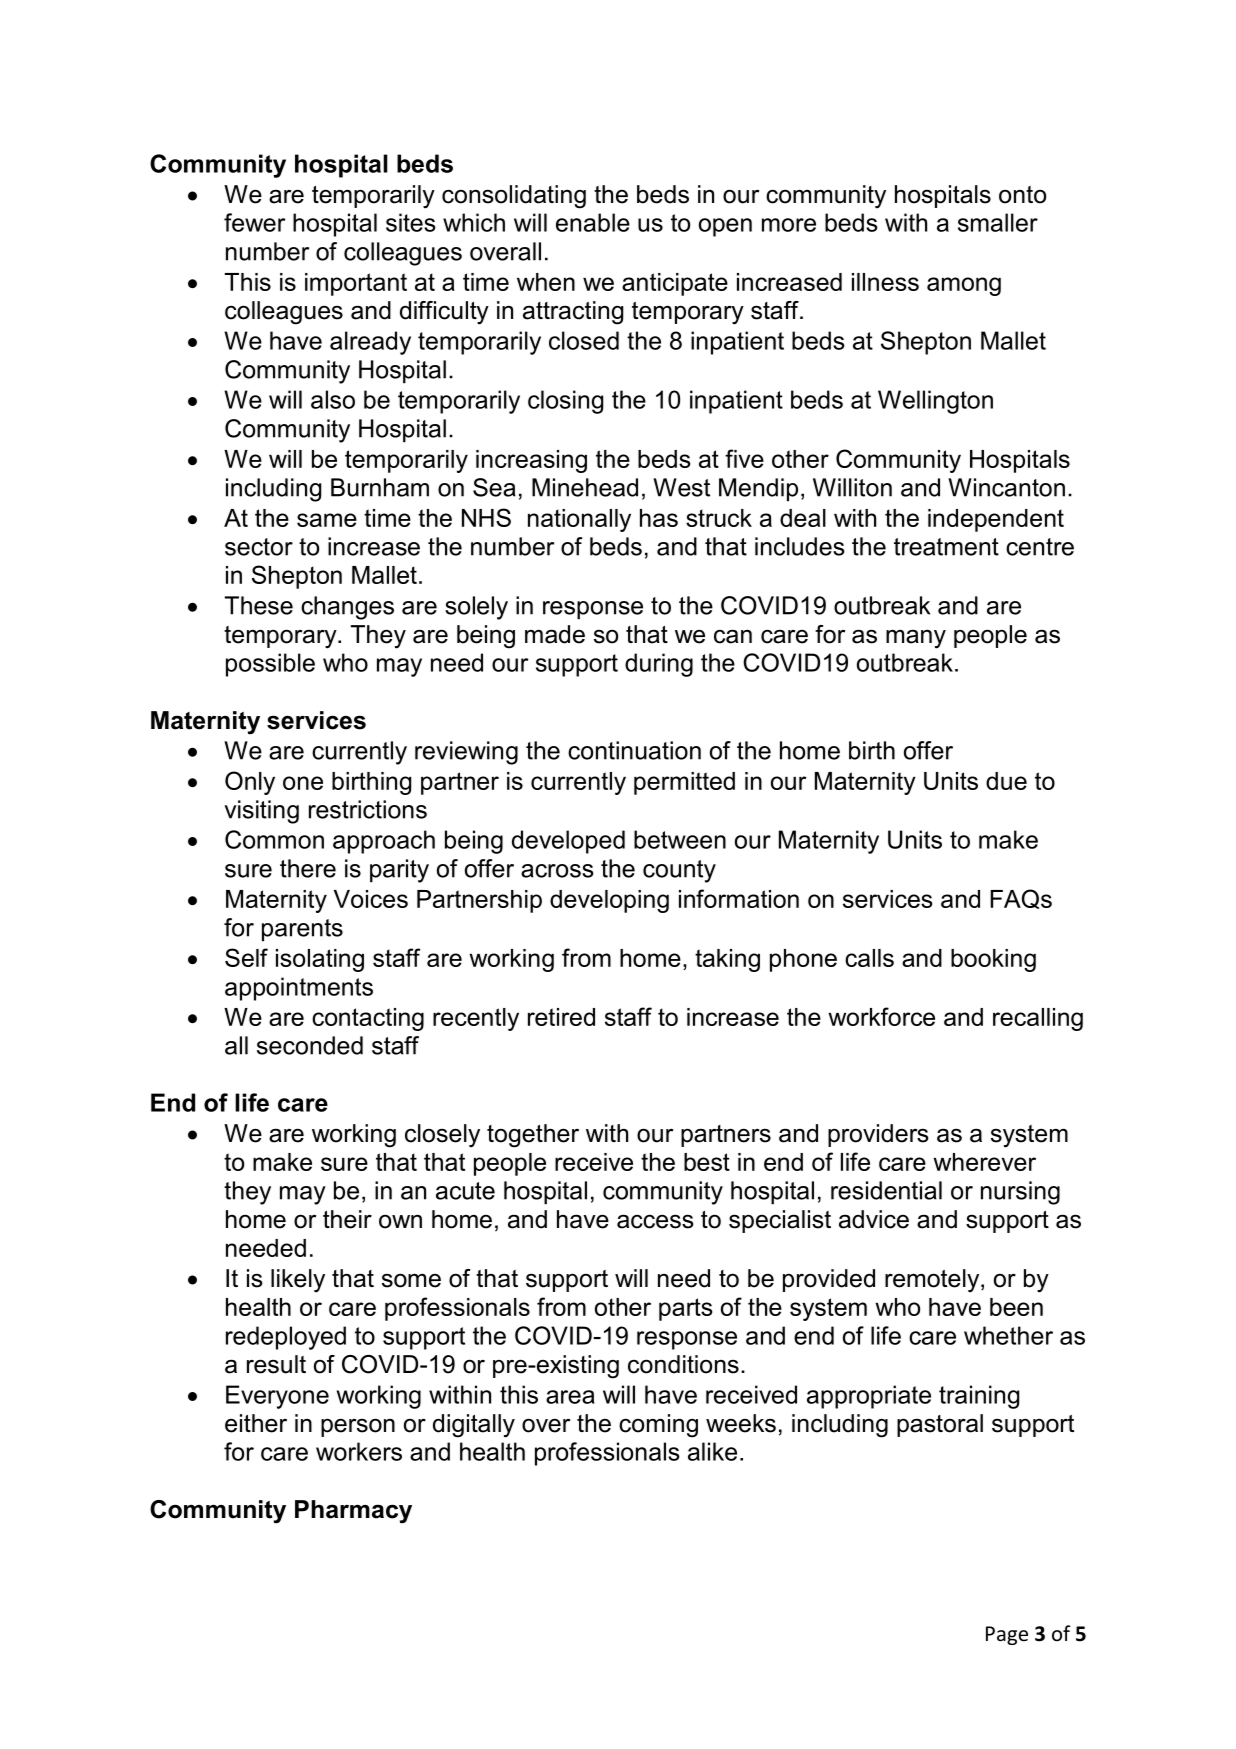 Image resolution: width=1236 pixels, height=1749 pixels. What do you see at coordinates (593, 222) in the document?
I see `enable` at bounding box center [593, 222].
